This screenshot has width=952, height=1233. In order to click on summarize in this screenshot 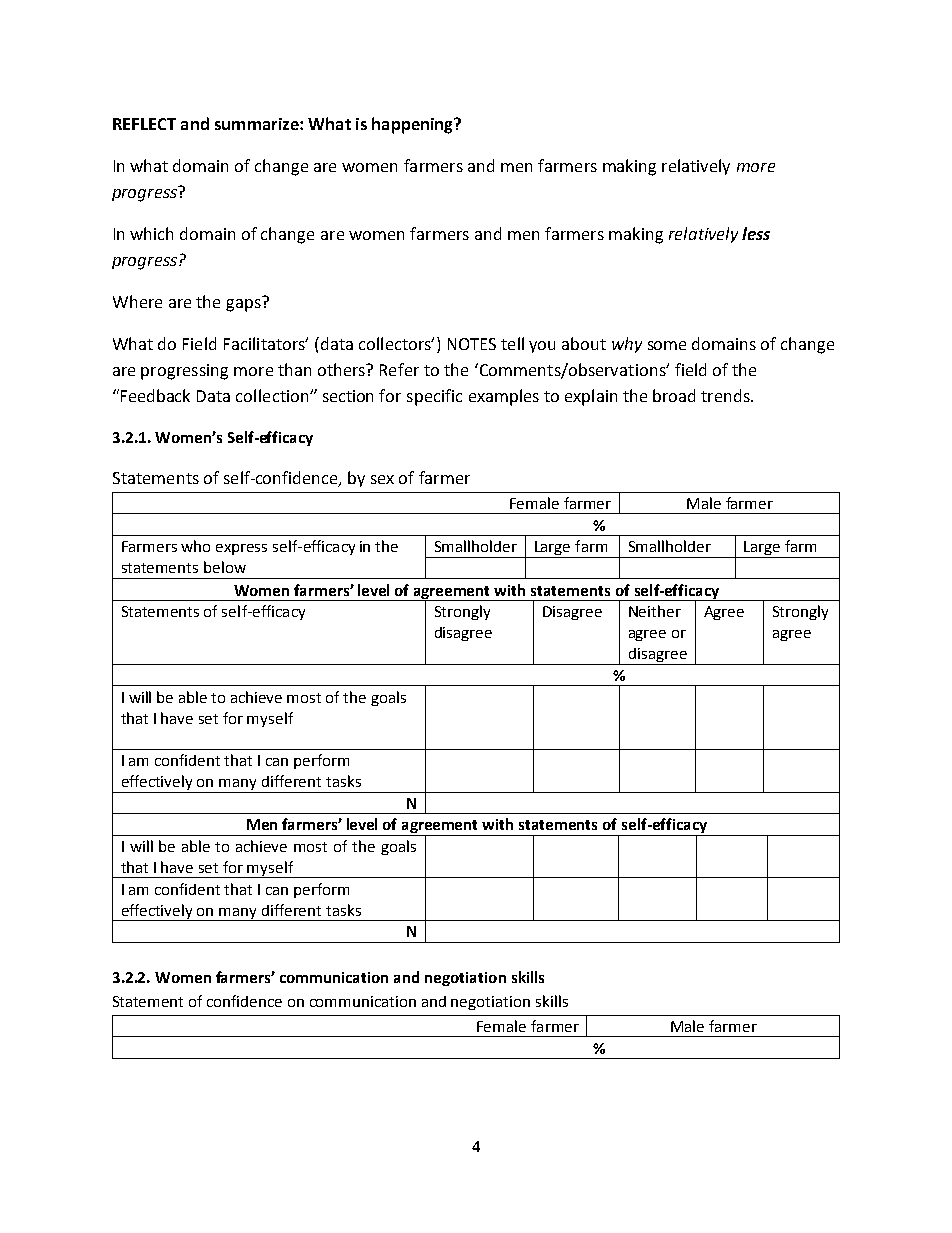, I will do `click(258, 124)`.
